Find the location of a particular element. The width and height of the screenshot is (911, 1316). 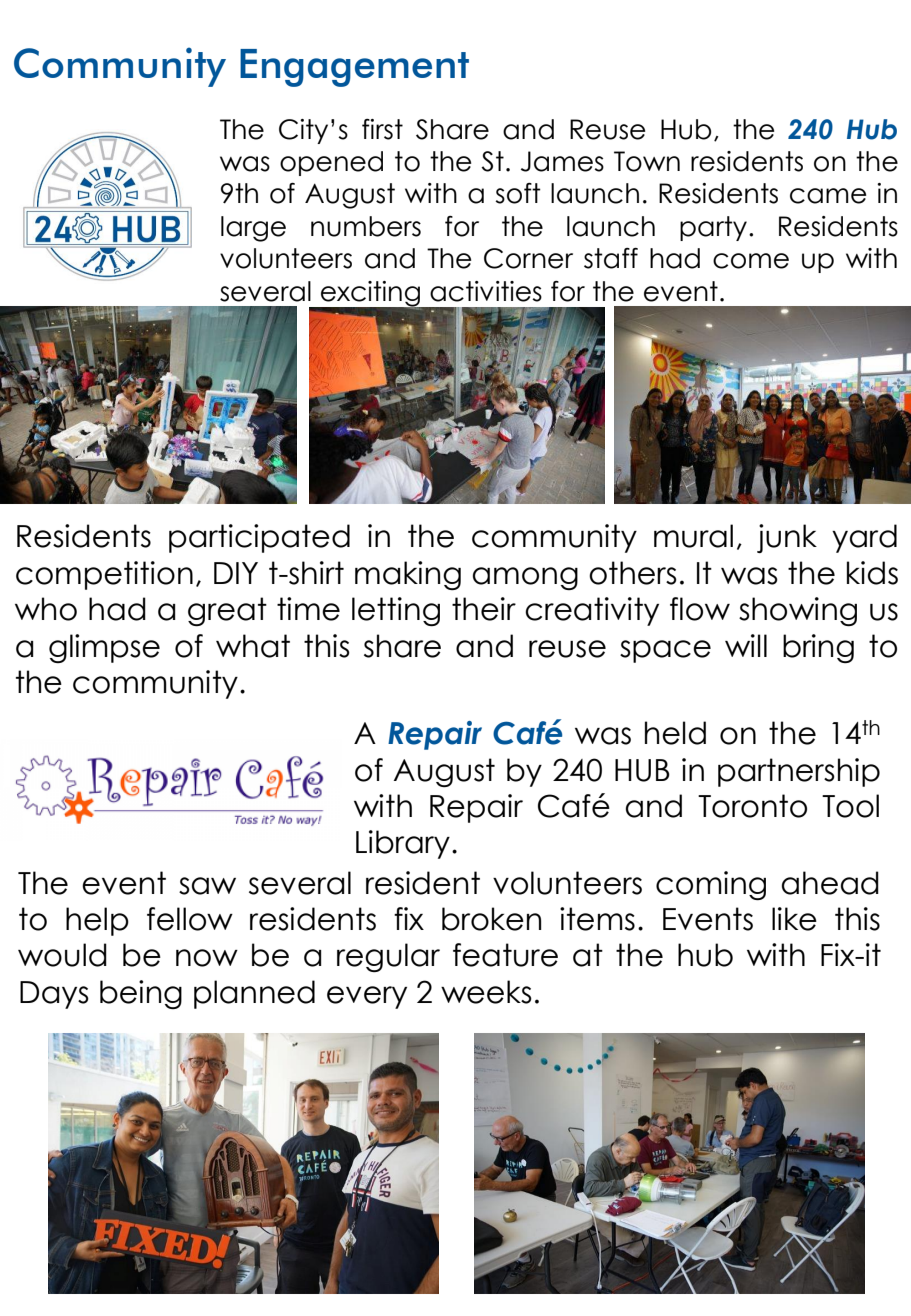

junk is located at coordinates (787, 538).
